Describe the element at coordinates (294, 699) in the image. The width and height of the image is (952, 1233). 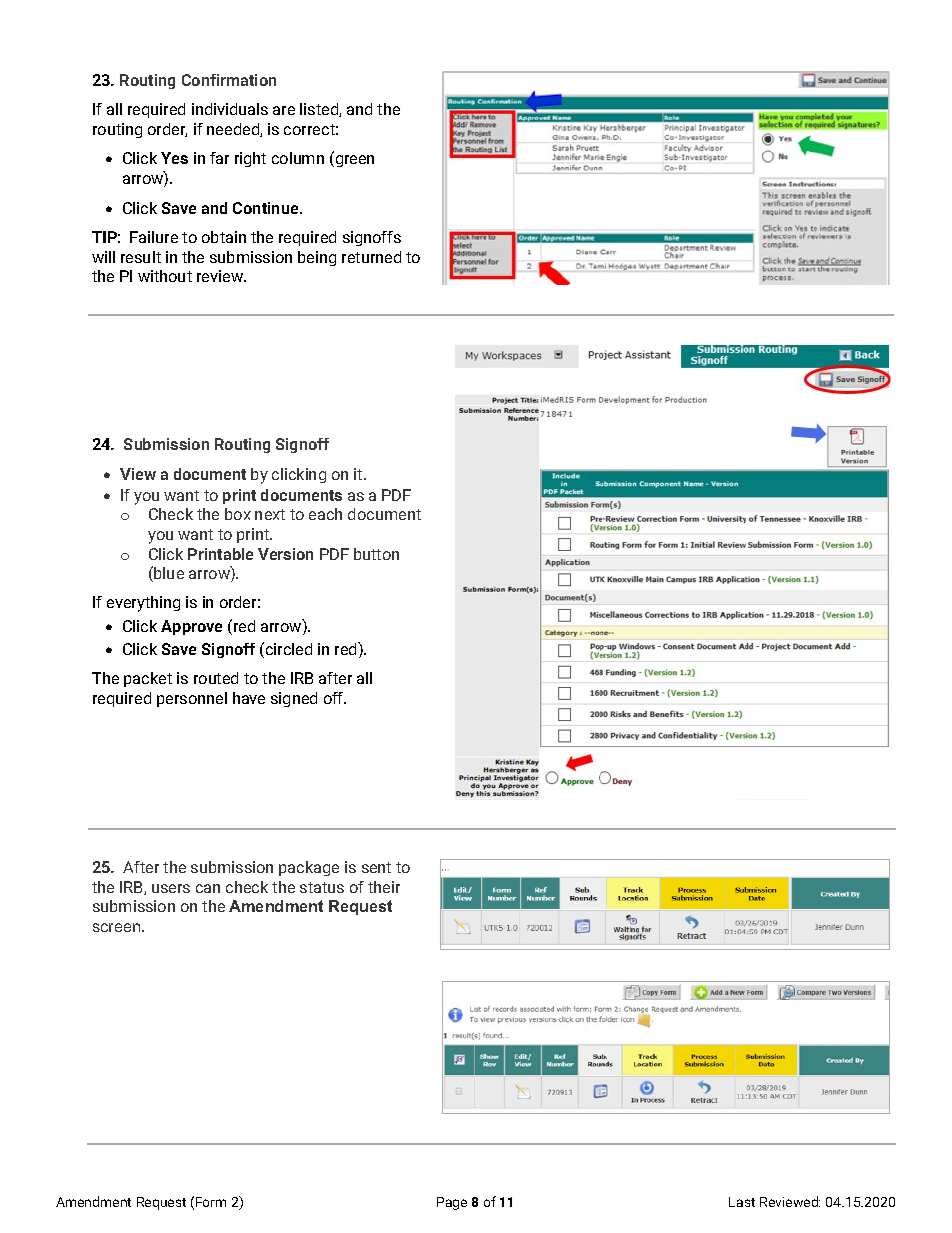
I see `signed` at that location.
